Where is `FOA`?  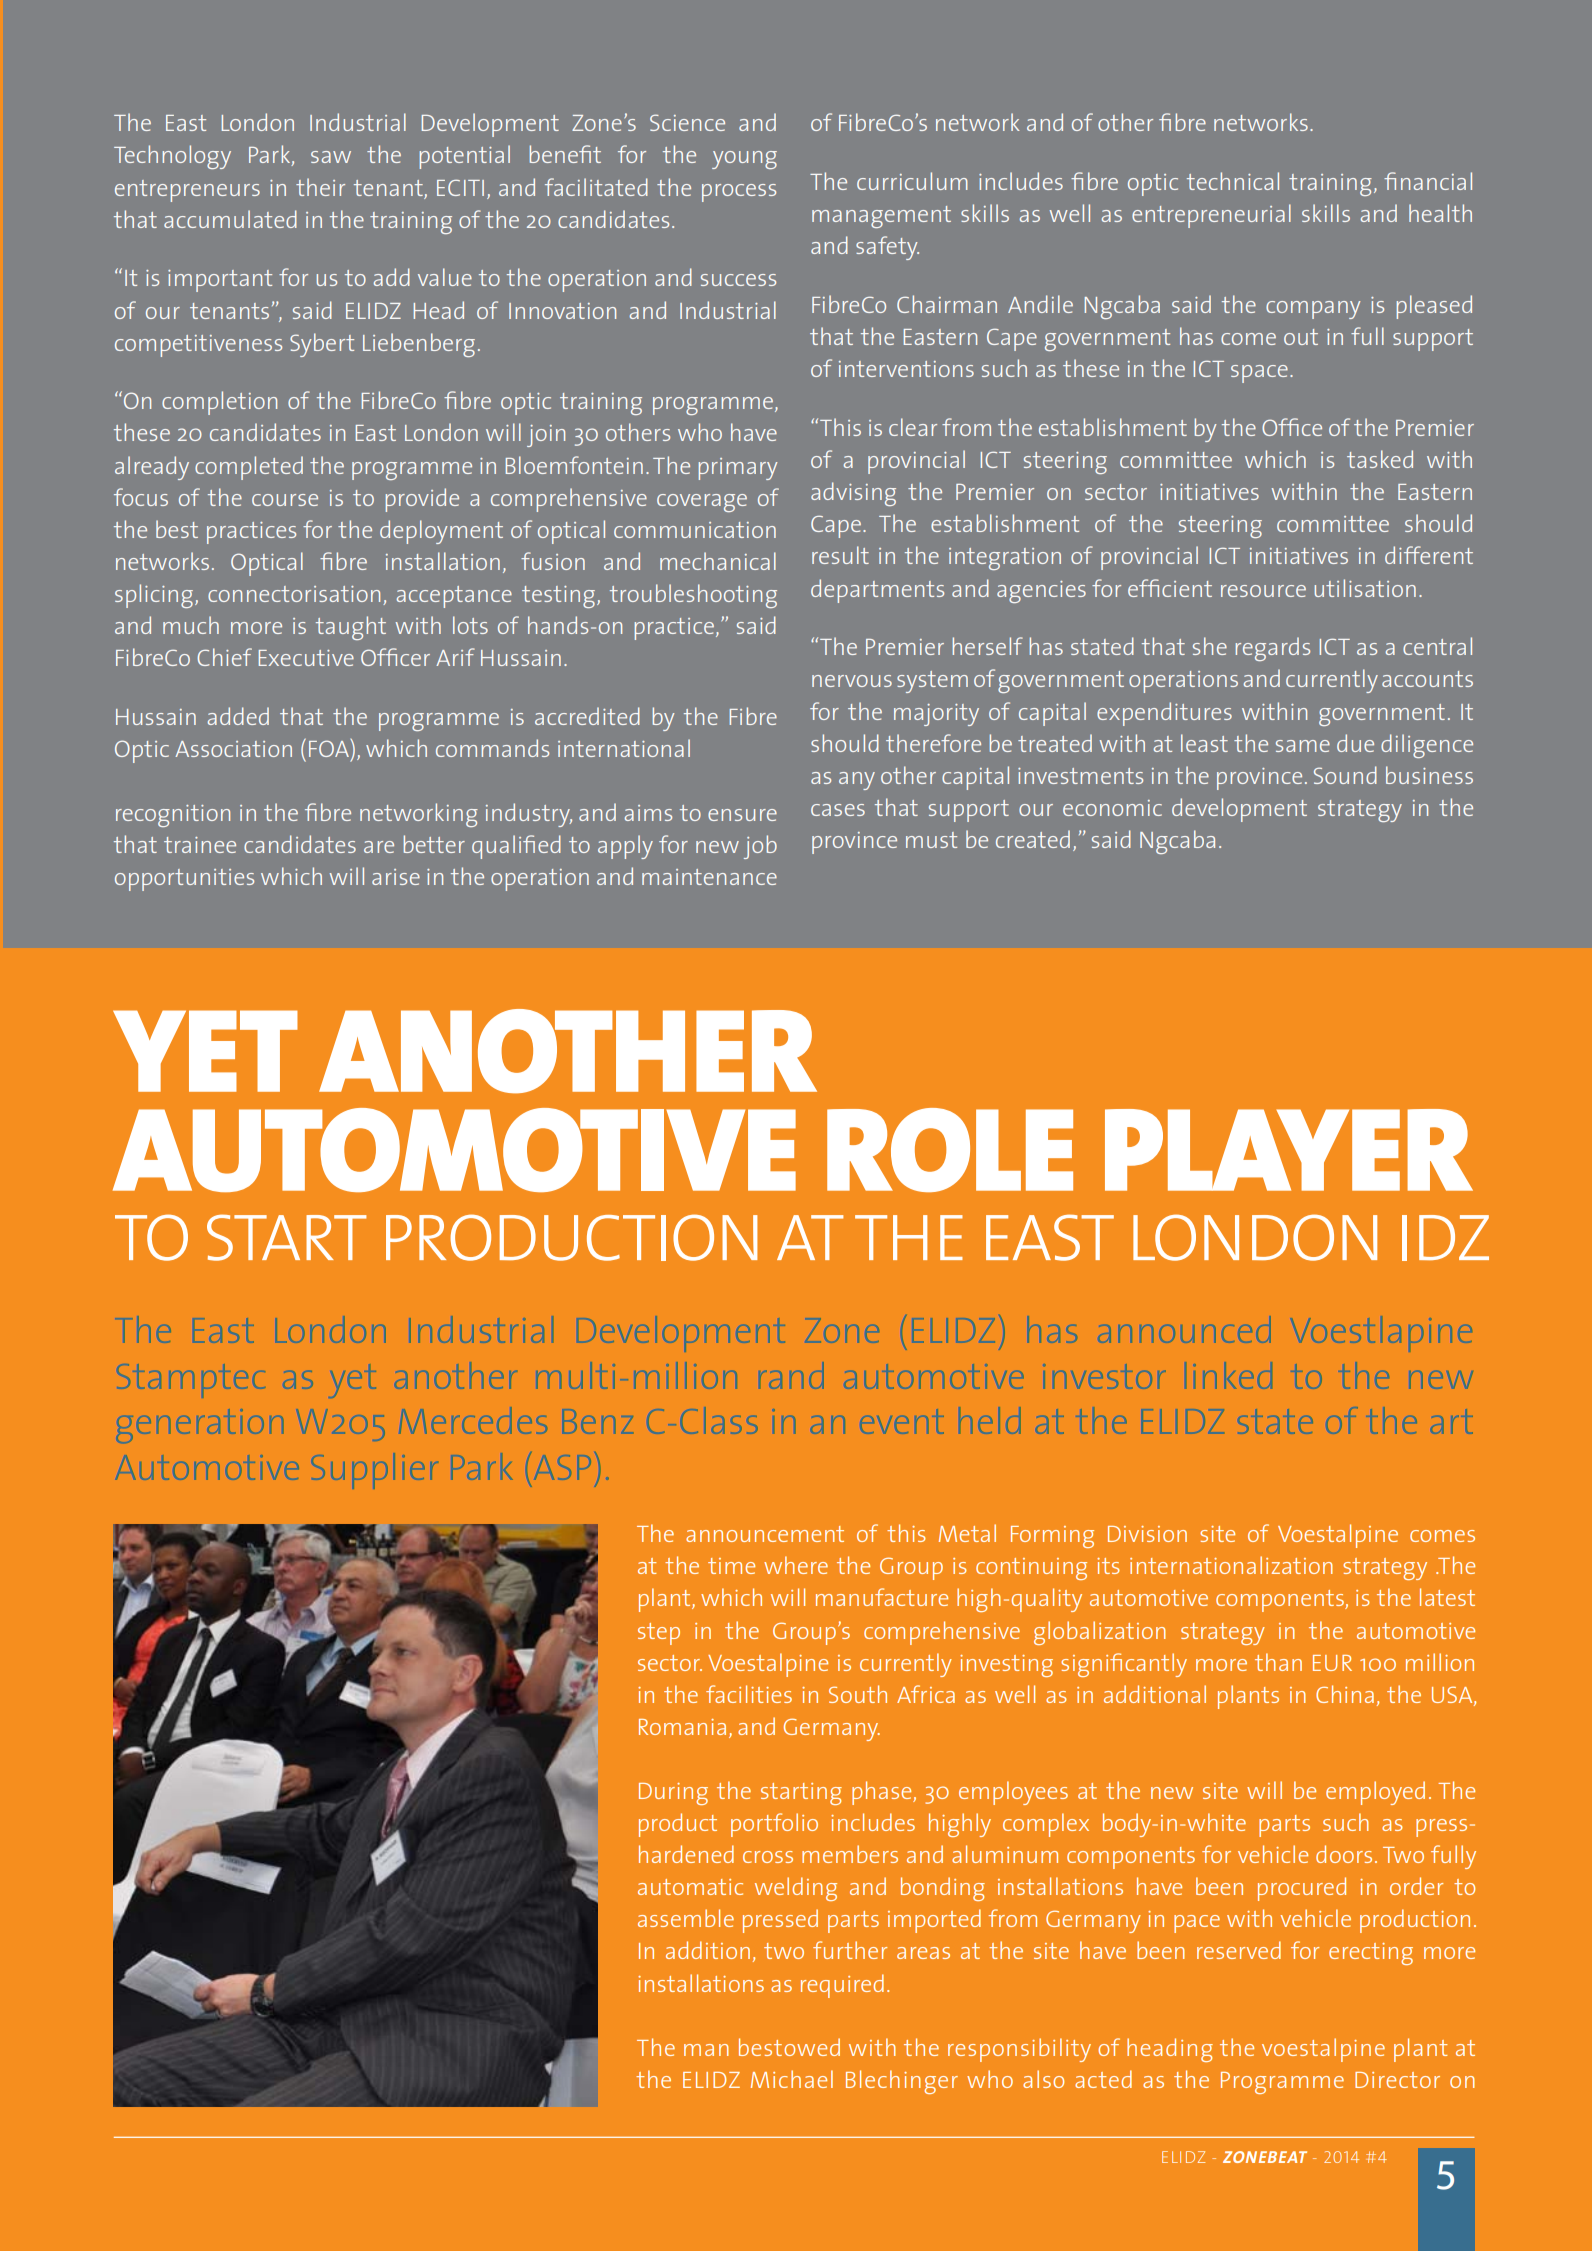 FOA is located at coordinates (330, 748).
